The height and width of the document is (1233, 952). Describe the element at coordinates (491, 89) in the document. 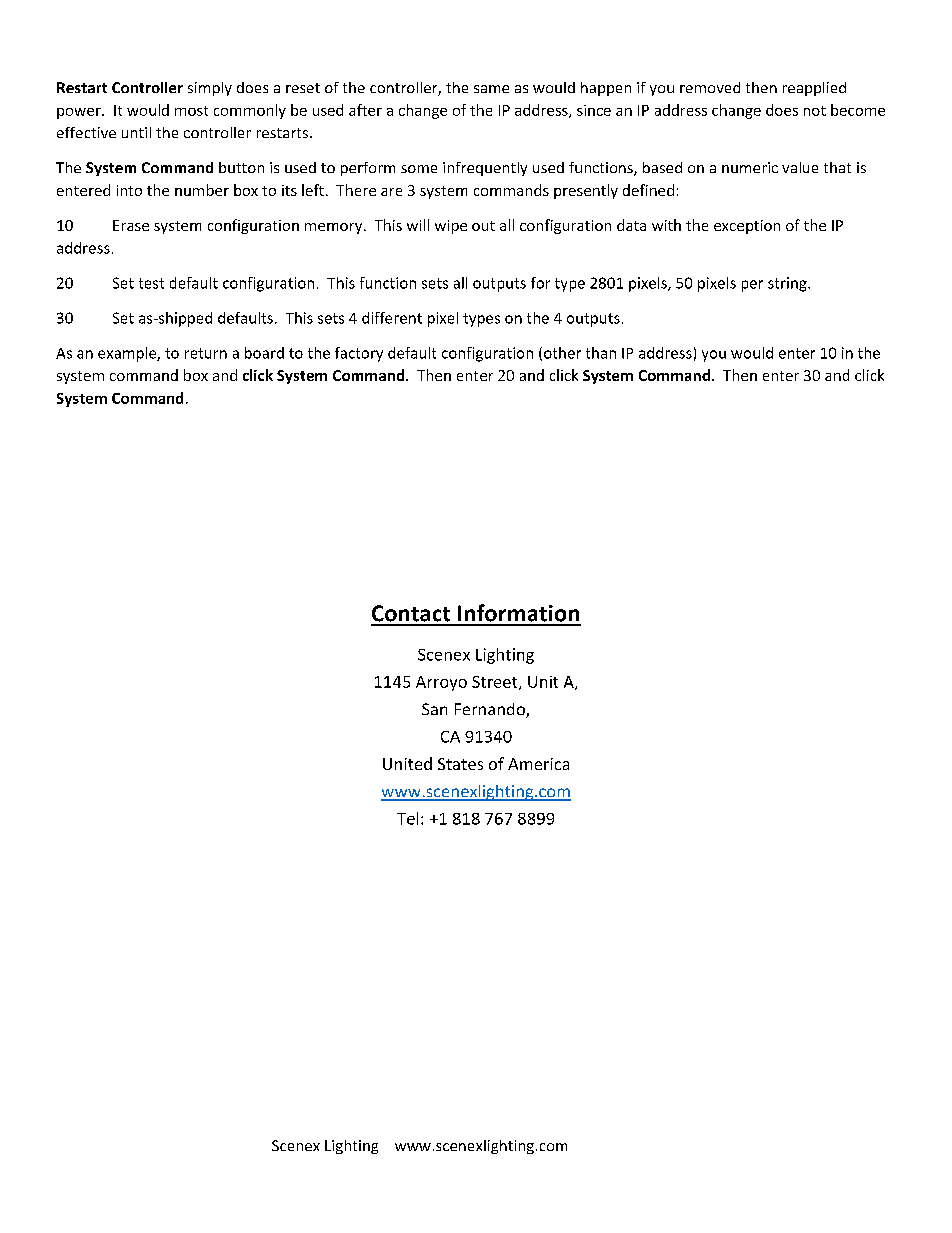

I see `same` at that location.
